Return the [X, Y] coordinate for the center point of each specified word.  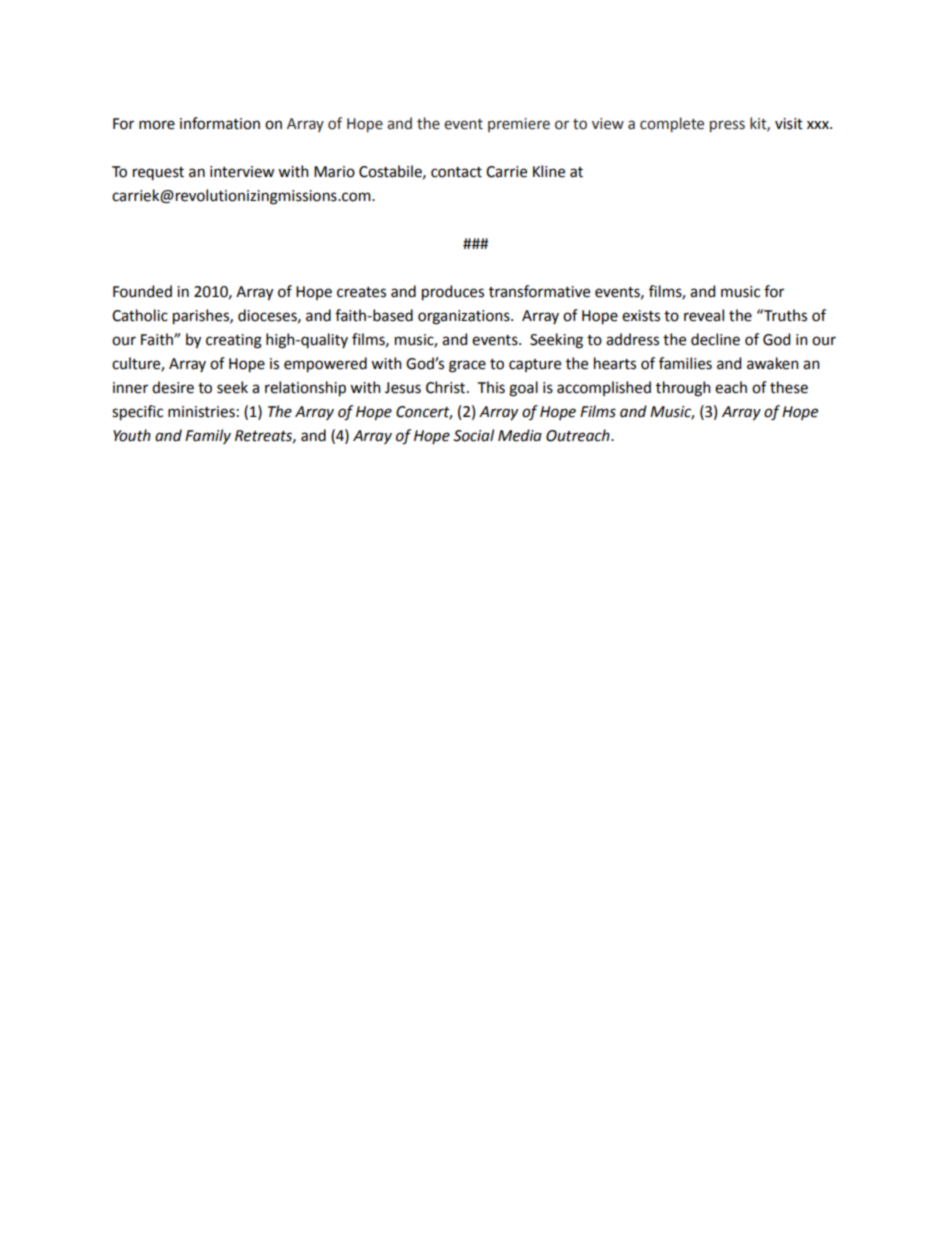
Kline [549, 171]
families [685, 363]
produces [453, 293]
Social [473, 435]
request [158, 173]
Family [208, 436]
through [683, 389]
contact [456, 172]
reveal [704, 315]
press [727, 126]
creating [234, 341]
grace [467, 366]
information [220, 123]
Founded [142, 291]
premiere [519, 125]
